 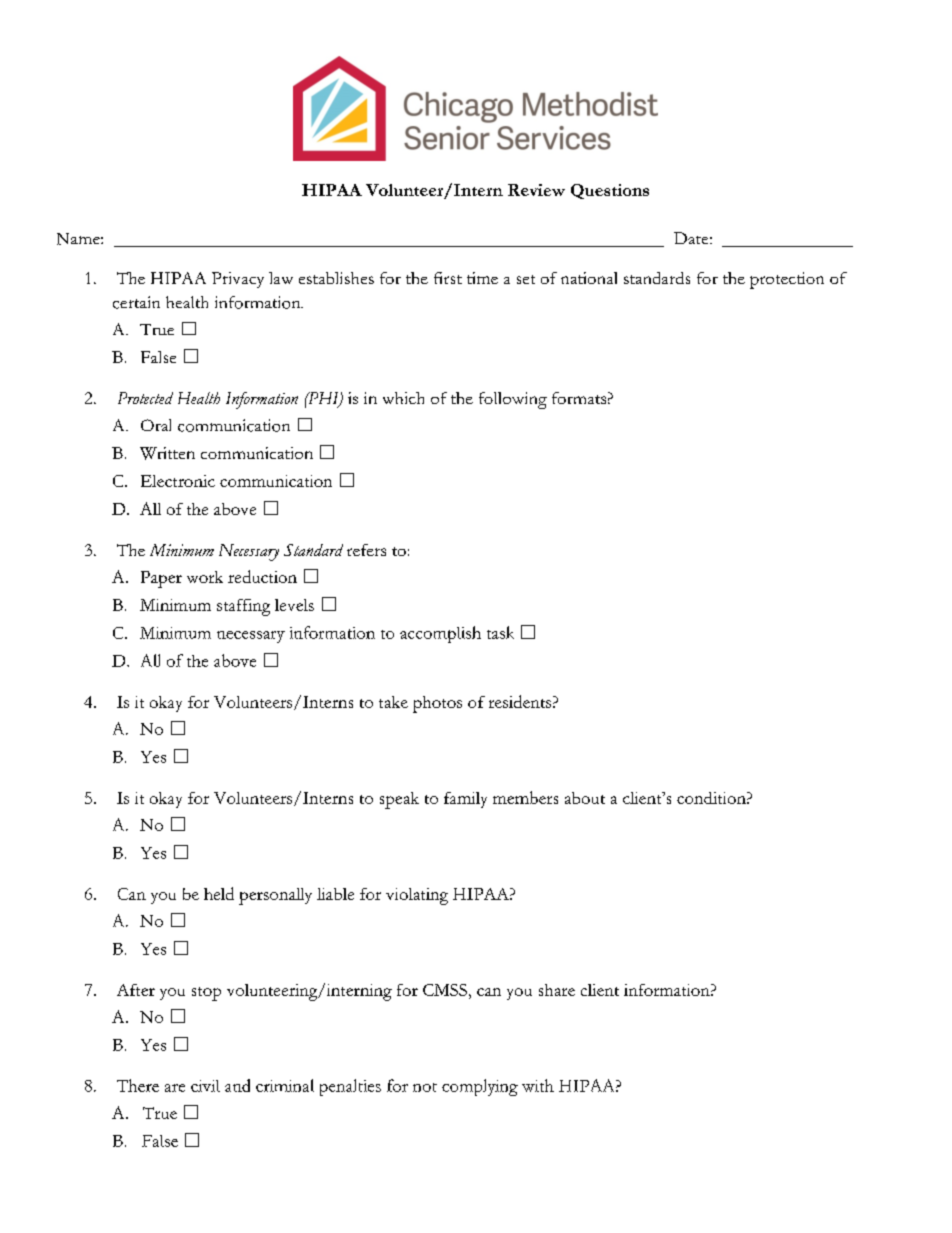 What do you see at coordinates (538, 1085) in the document?
I see `with` at bounding box center [538, 1085].
